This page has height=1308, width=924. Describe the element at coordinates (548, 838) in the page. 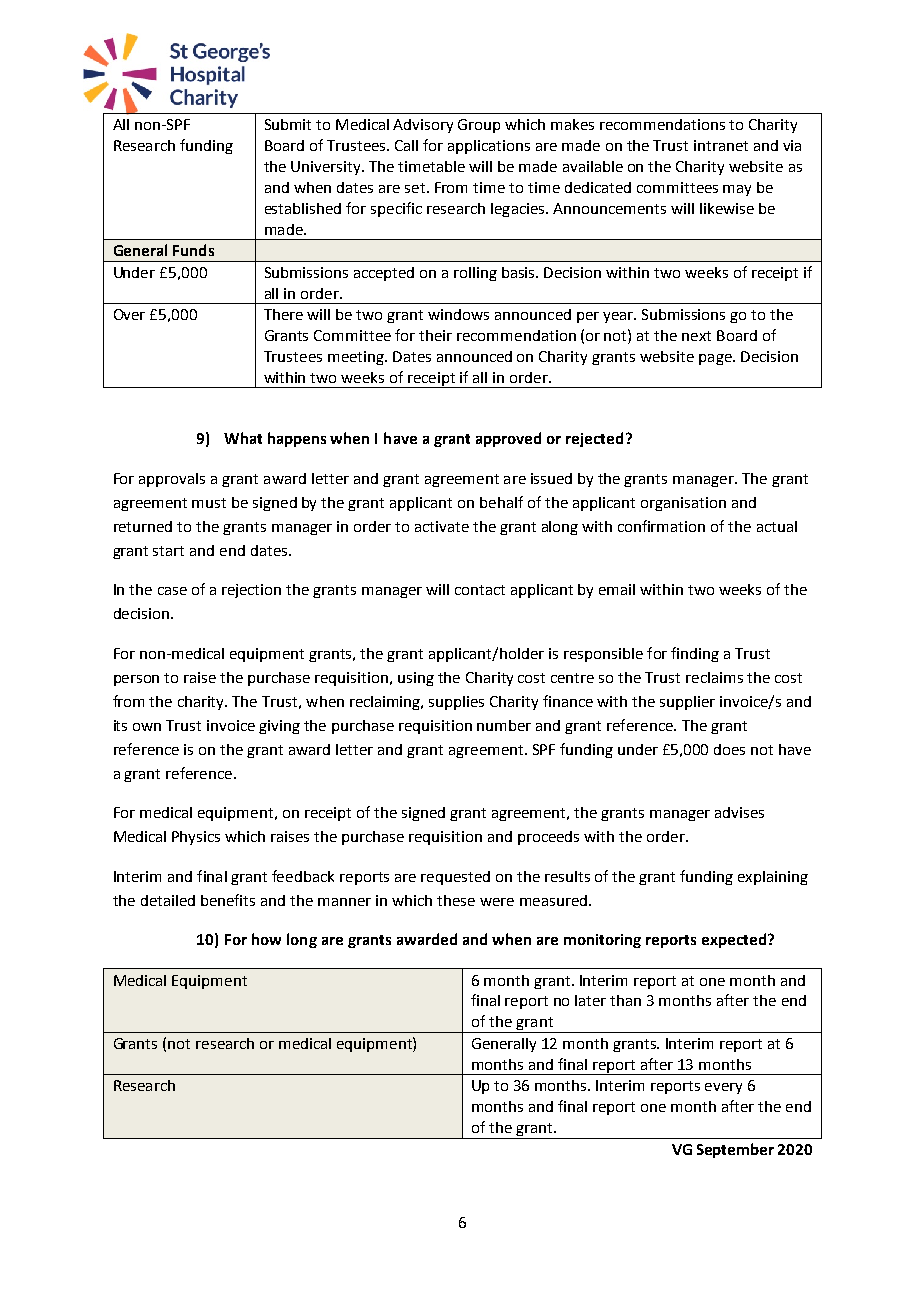

I see `proceeds` at that location.
